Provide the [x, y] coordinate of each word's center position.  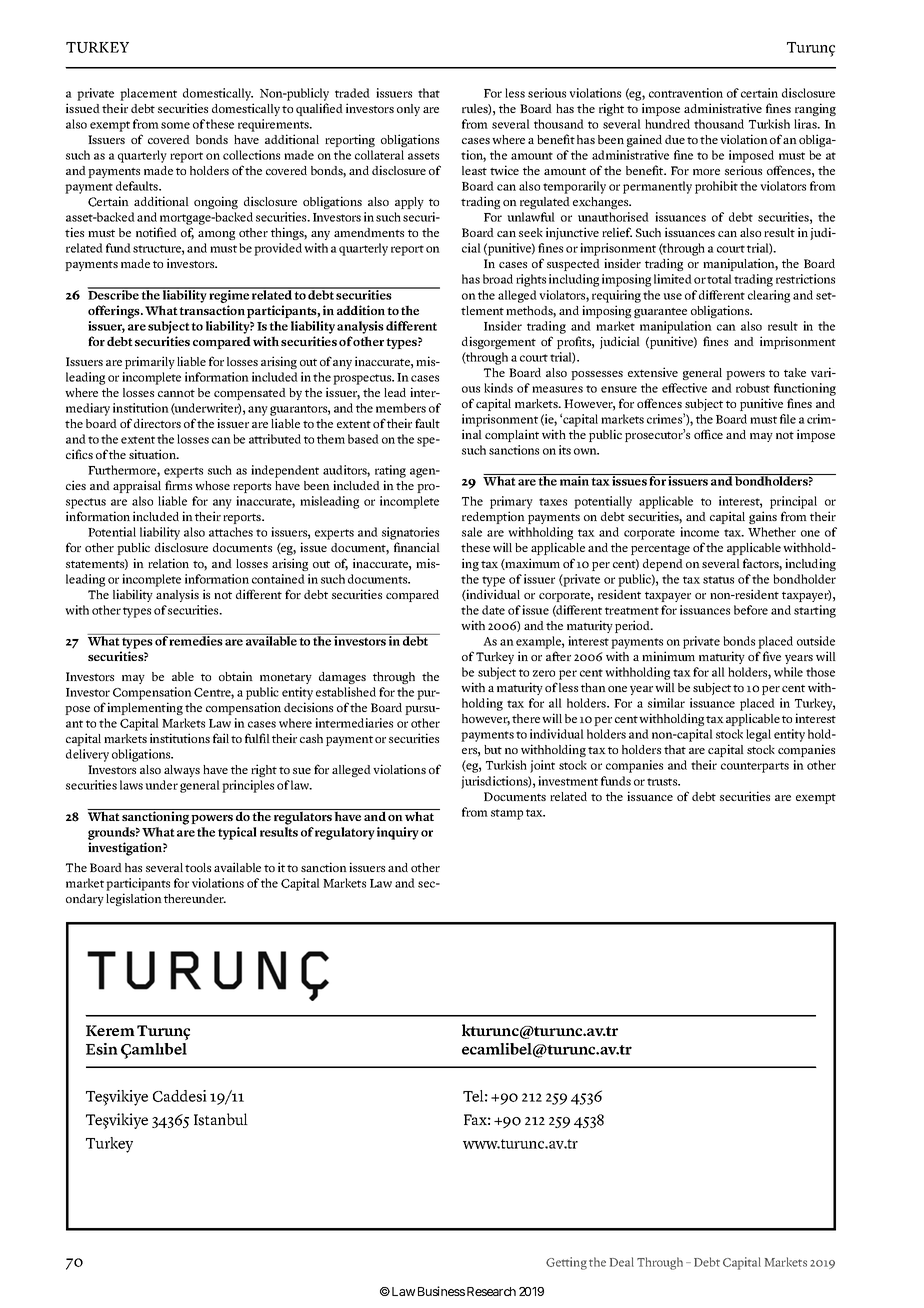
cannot [176, 393]
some [175, 125]
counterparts [755, 767]
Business [441, 1291]
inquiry [398, 833]
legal [758, 735]
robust [753, 388]
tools [198, 867]
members [401, 408]
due [675, 139]
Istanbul [221, 1119]
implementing [145, 708]
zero [544, 673]
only [408, 110]
